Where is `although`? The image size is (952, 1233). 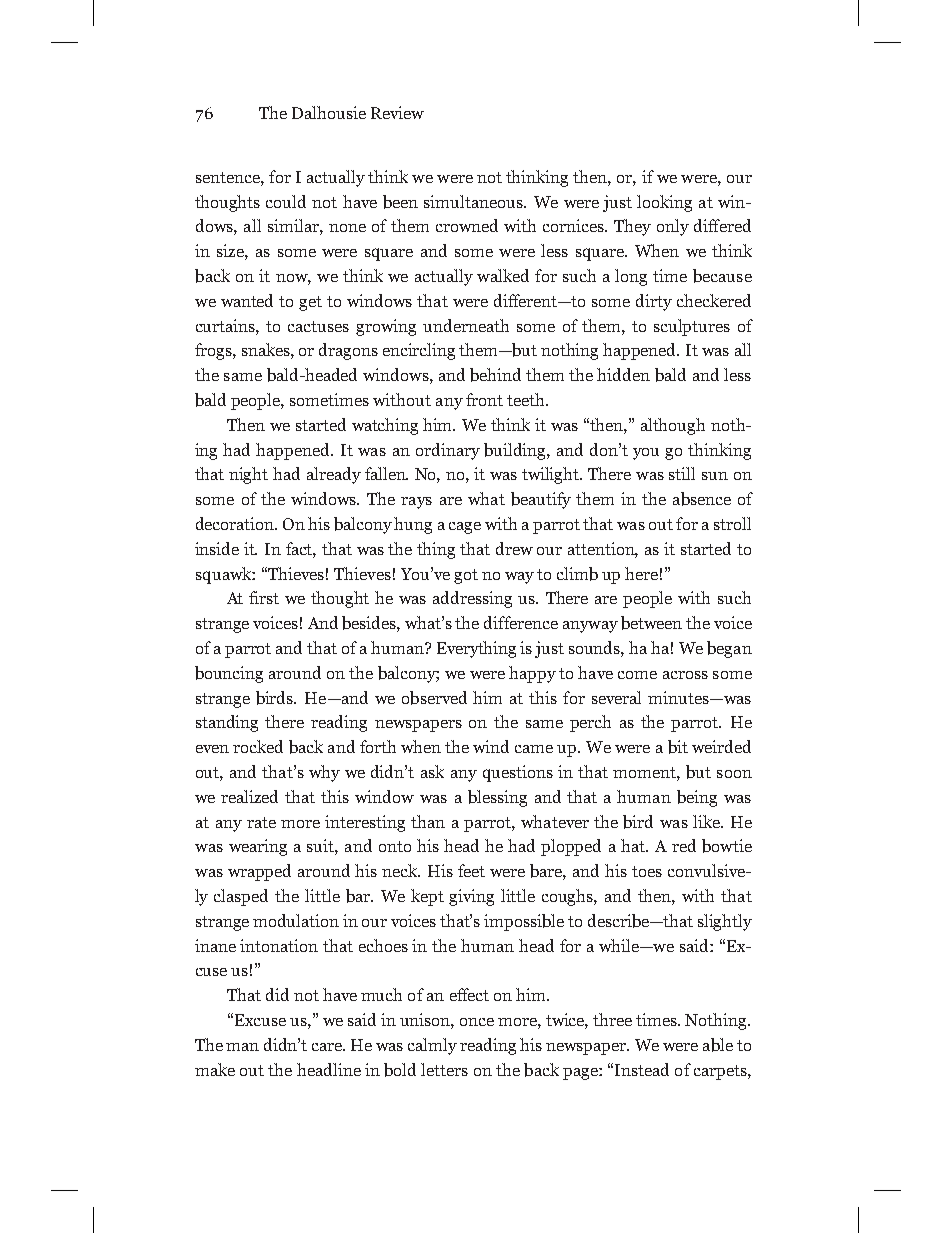 although is located at coordinates (673, 426).
